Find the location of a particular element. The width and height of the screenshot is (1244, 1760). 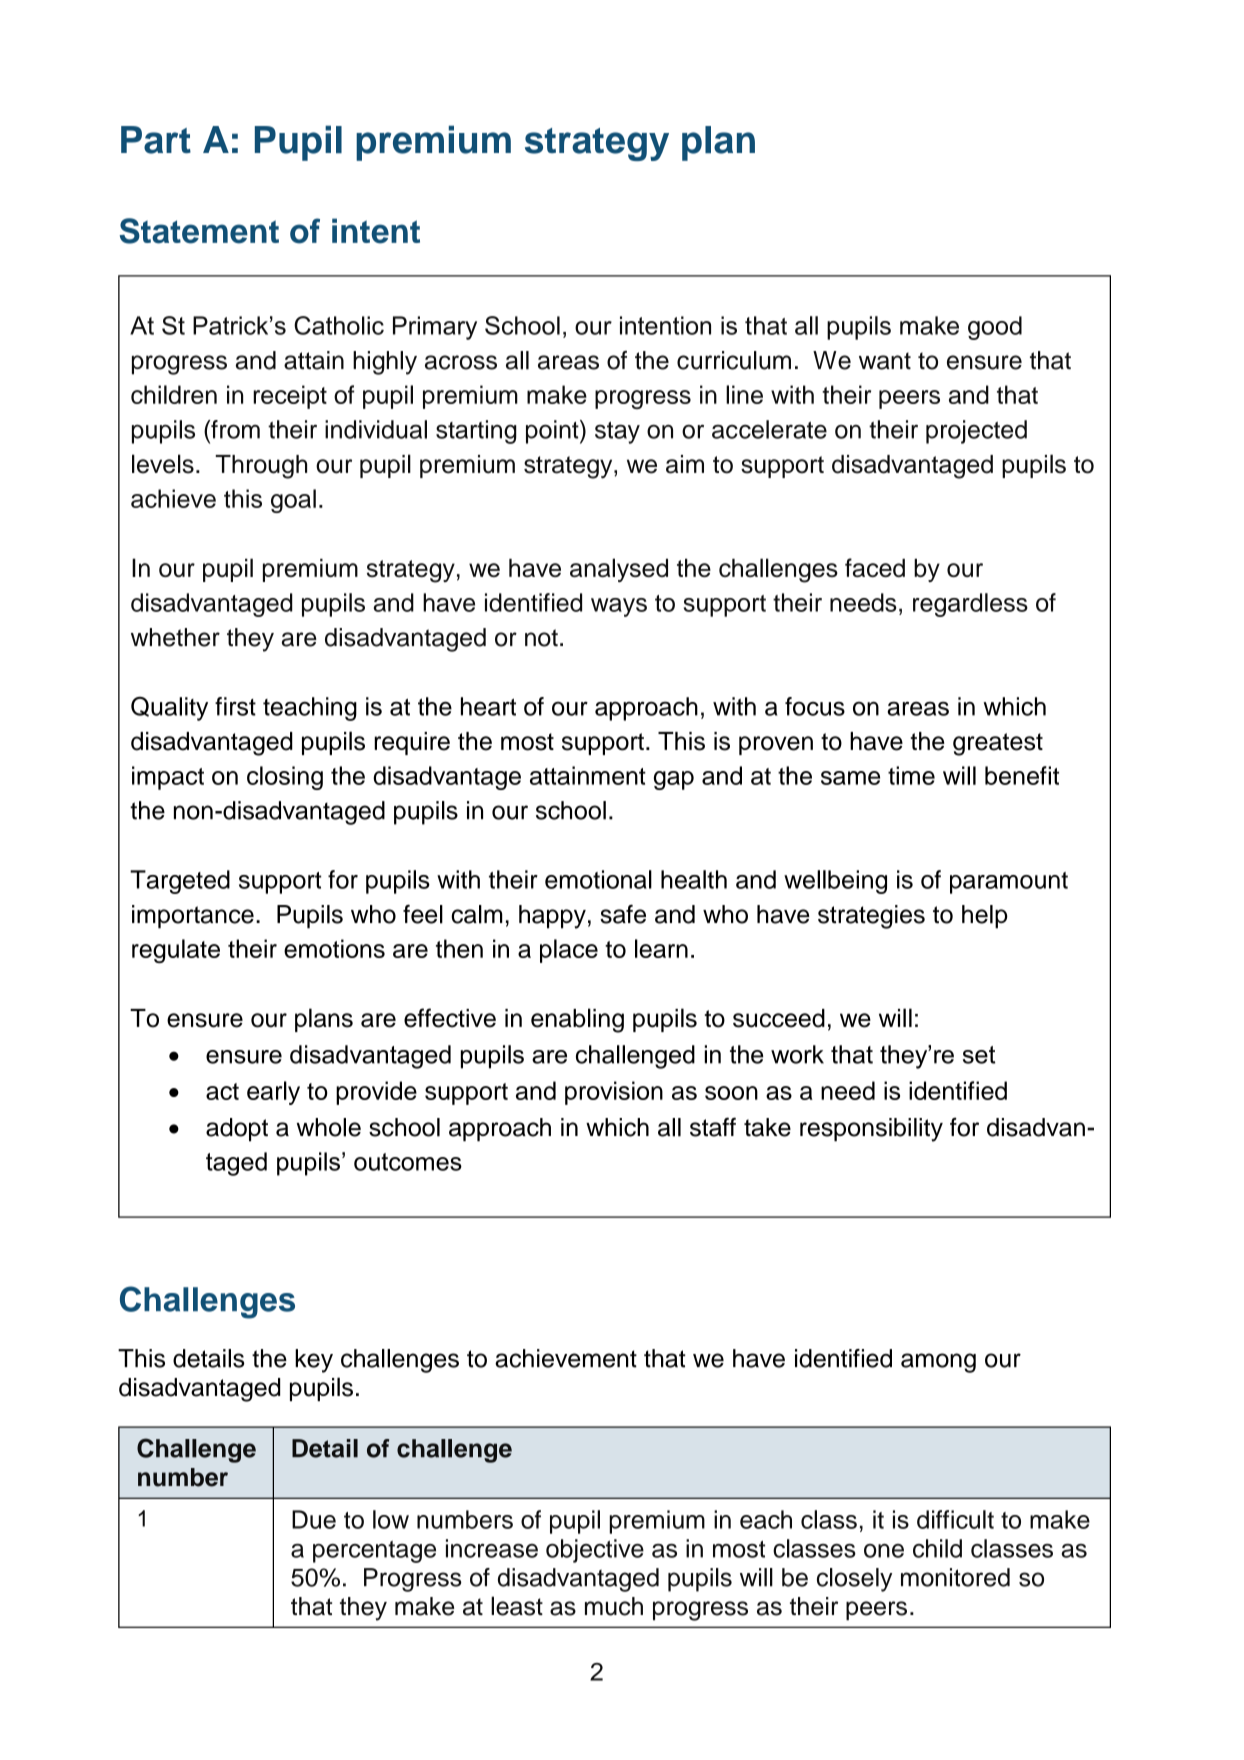

provision is located at coordinates (614, 1093).
